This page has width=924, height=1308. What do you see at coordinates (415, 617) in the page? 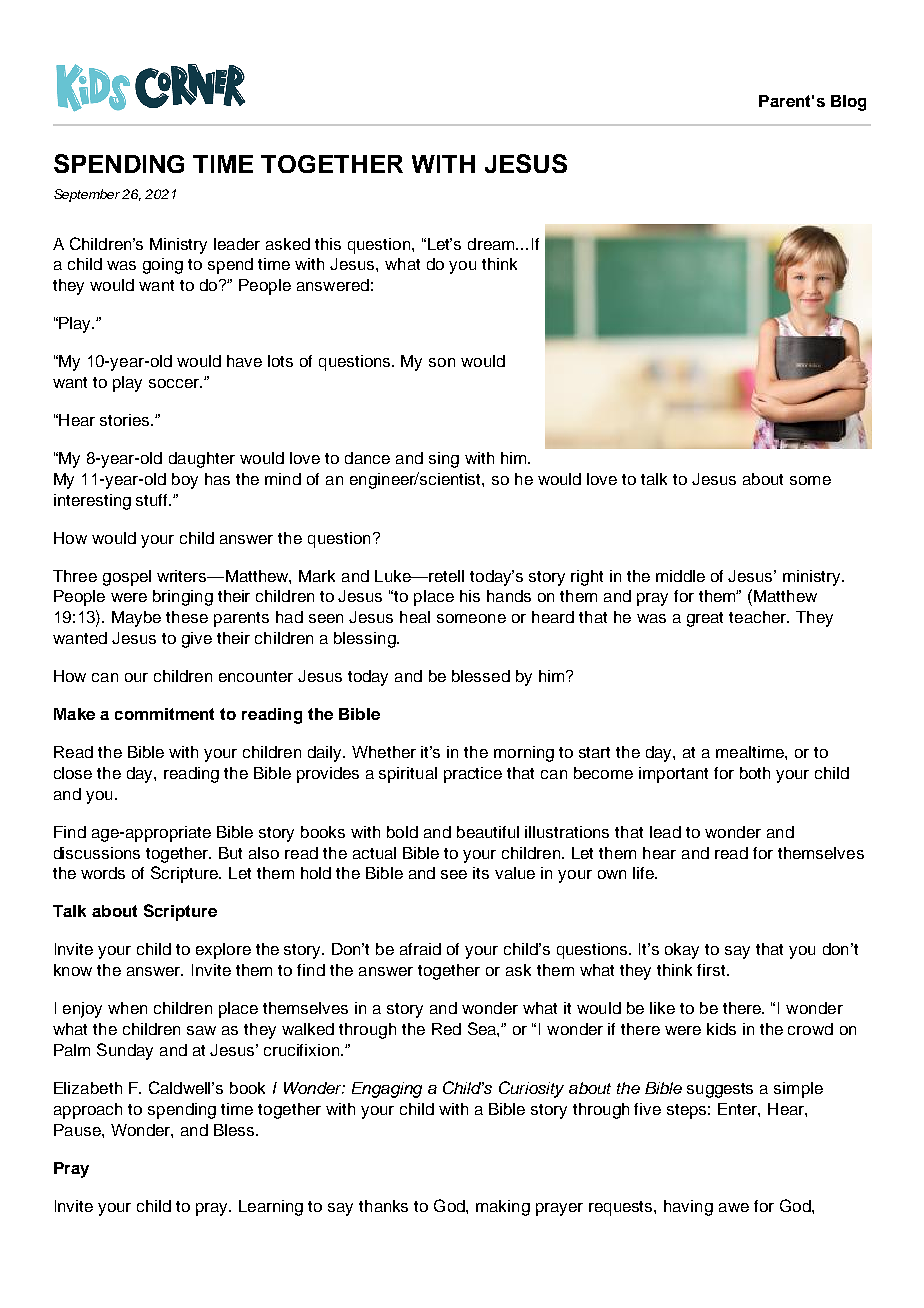
I see `heal` at bounding box center [415, 617].
